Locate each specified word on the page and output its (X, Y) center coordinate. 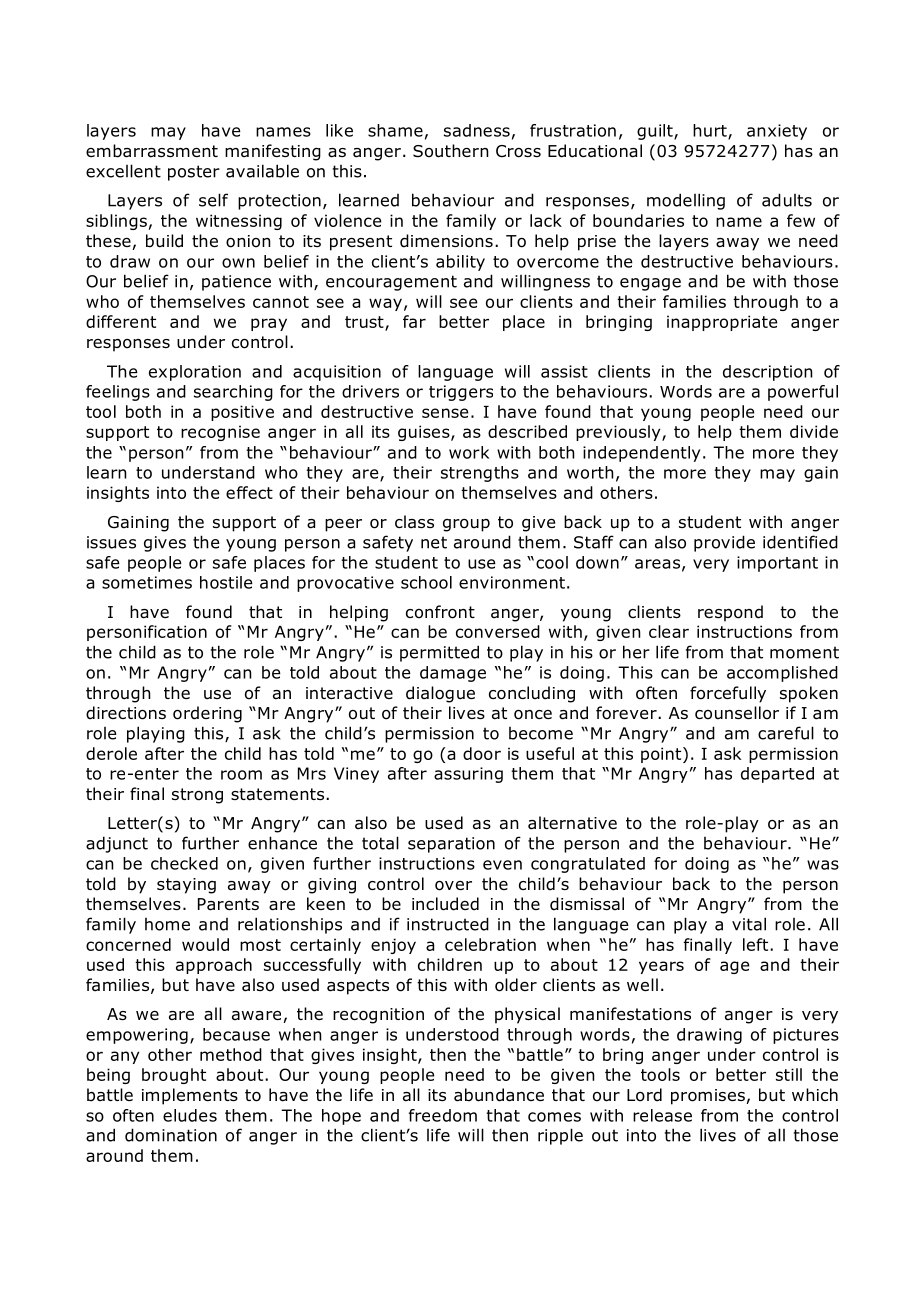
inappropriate (722, 323)
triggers (461, 393)
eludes (190, 1115)
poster (194, 173)
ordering (207, 714)
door (482, 753)
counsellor (737, 713)
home (167, 924)
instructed (448, 924)
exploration (195, 373)
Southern (451, 151)
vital (749, 924)
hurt (711, 131)
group (466, 525)
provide (724, 543)
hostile (226, 582)
